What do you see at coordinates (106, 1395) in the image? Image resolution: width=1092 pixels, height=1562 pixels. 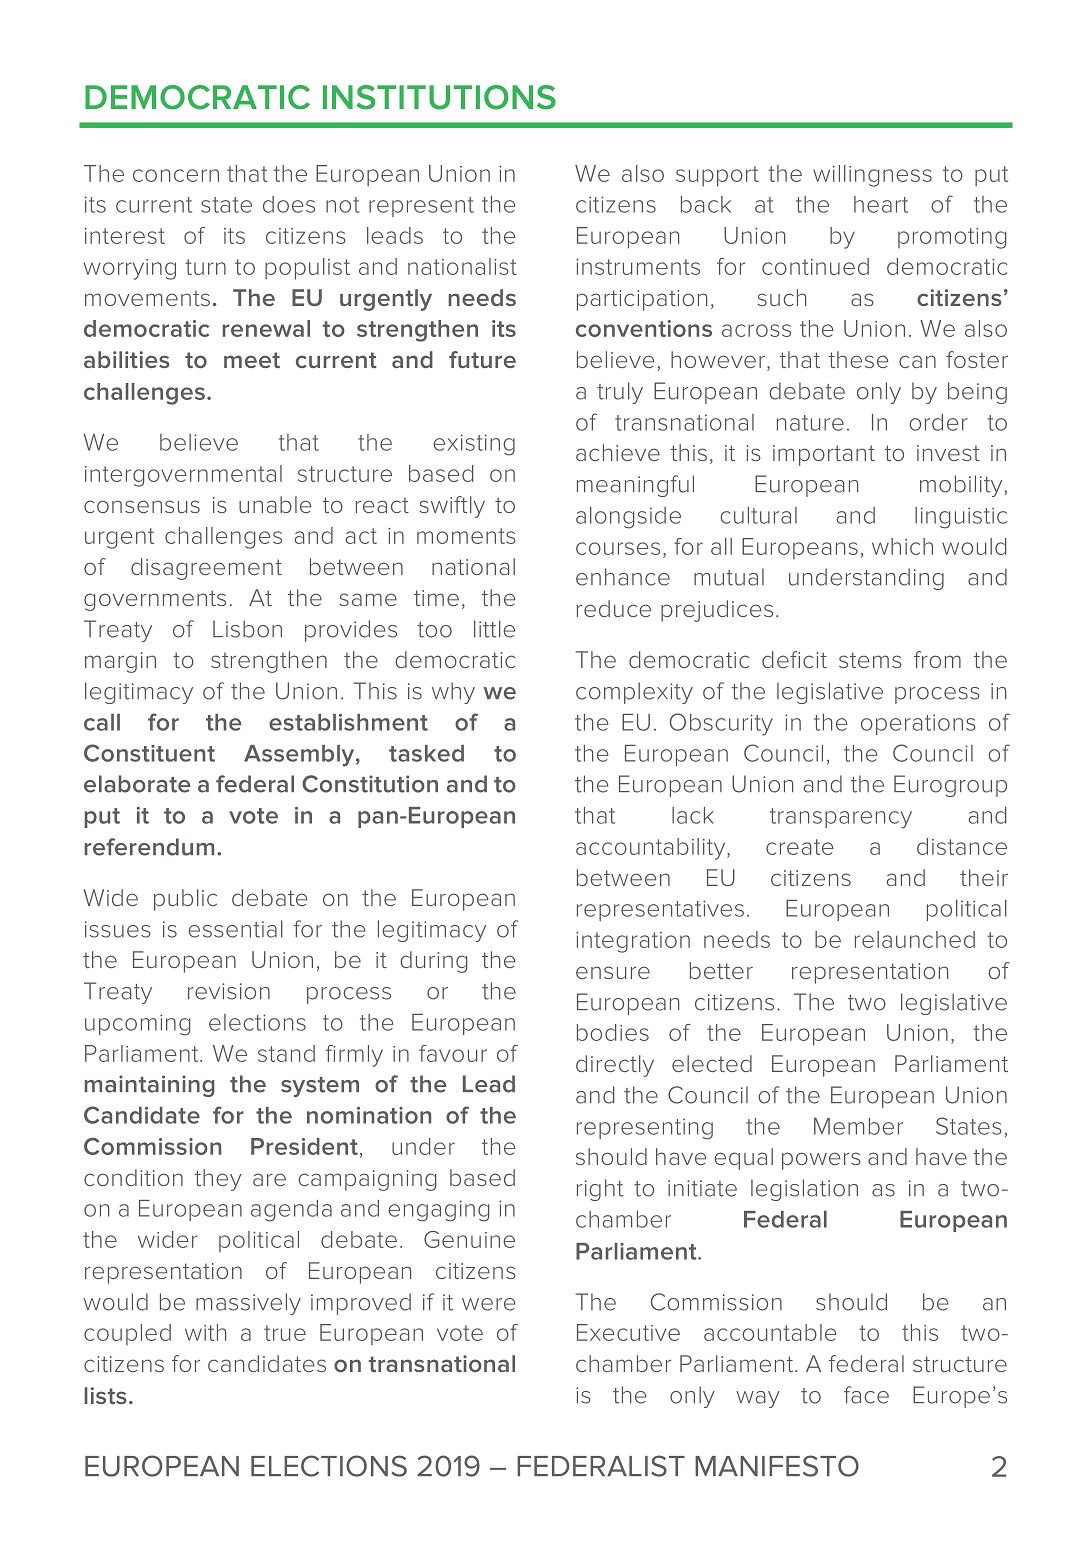 I see `lists` at bounding box center [106, 1395].
